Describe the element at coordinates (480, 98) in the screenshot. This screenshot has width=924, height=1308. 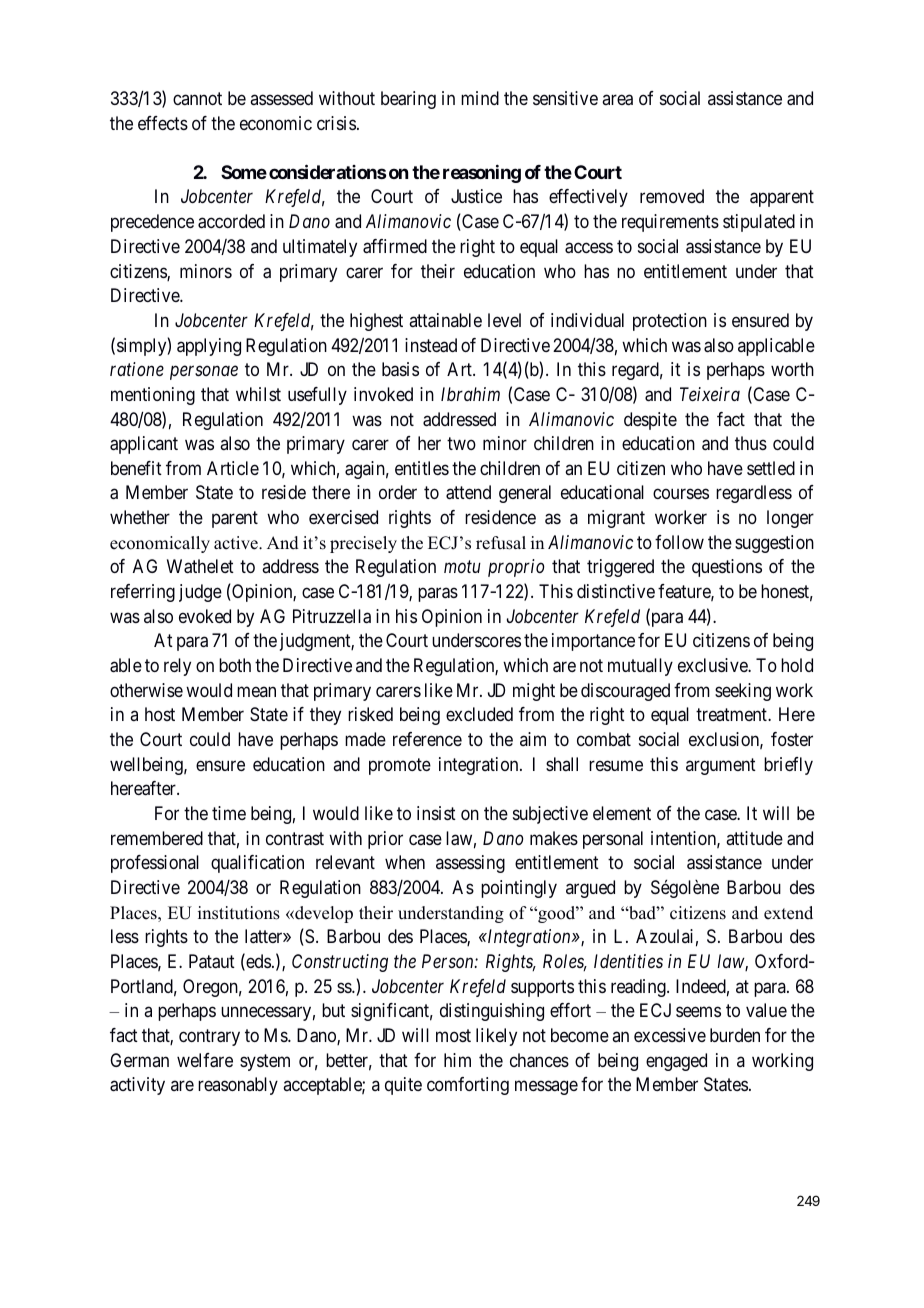
I see `mind` at that location.
